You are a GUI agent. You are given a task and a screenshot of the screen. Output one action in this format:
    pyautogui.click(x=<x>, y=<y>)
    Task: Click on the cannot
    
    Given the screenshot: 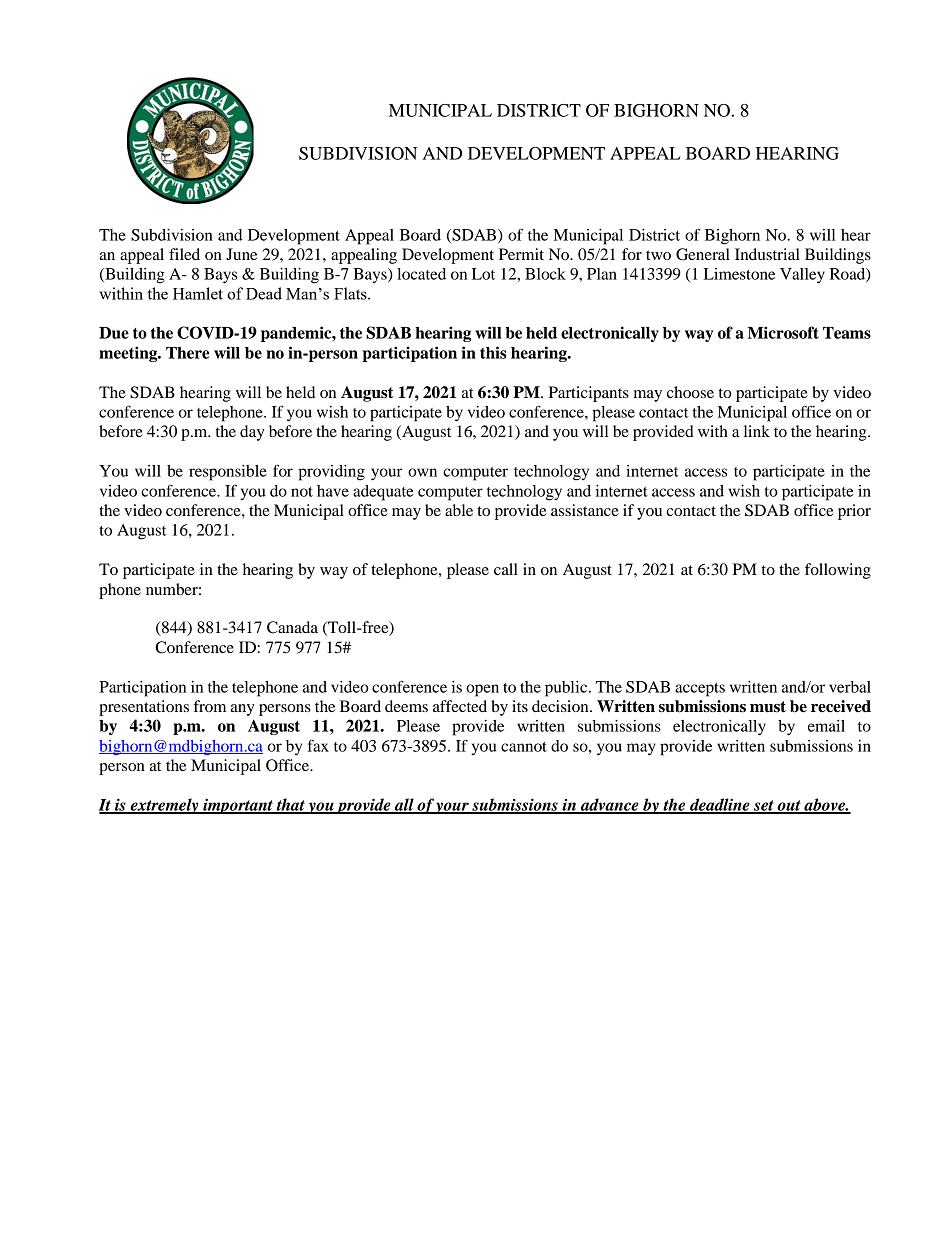 What is the action you would take?
    pyautogui.click(x=524, y=747)
